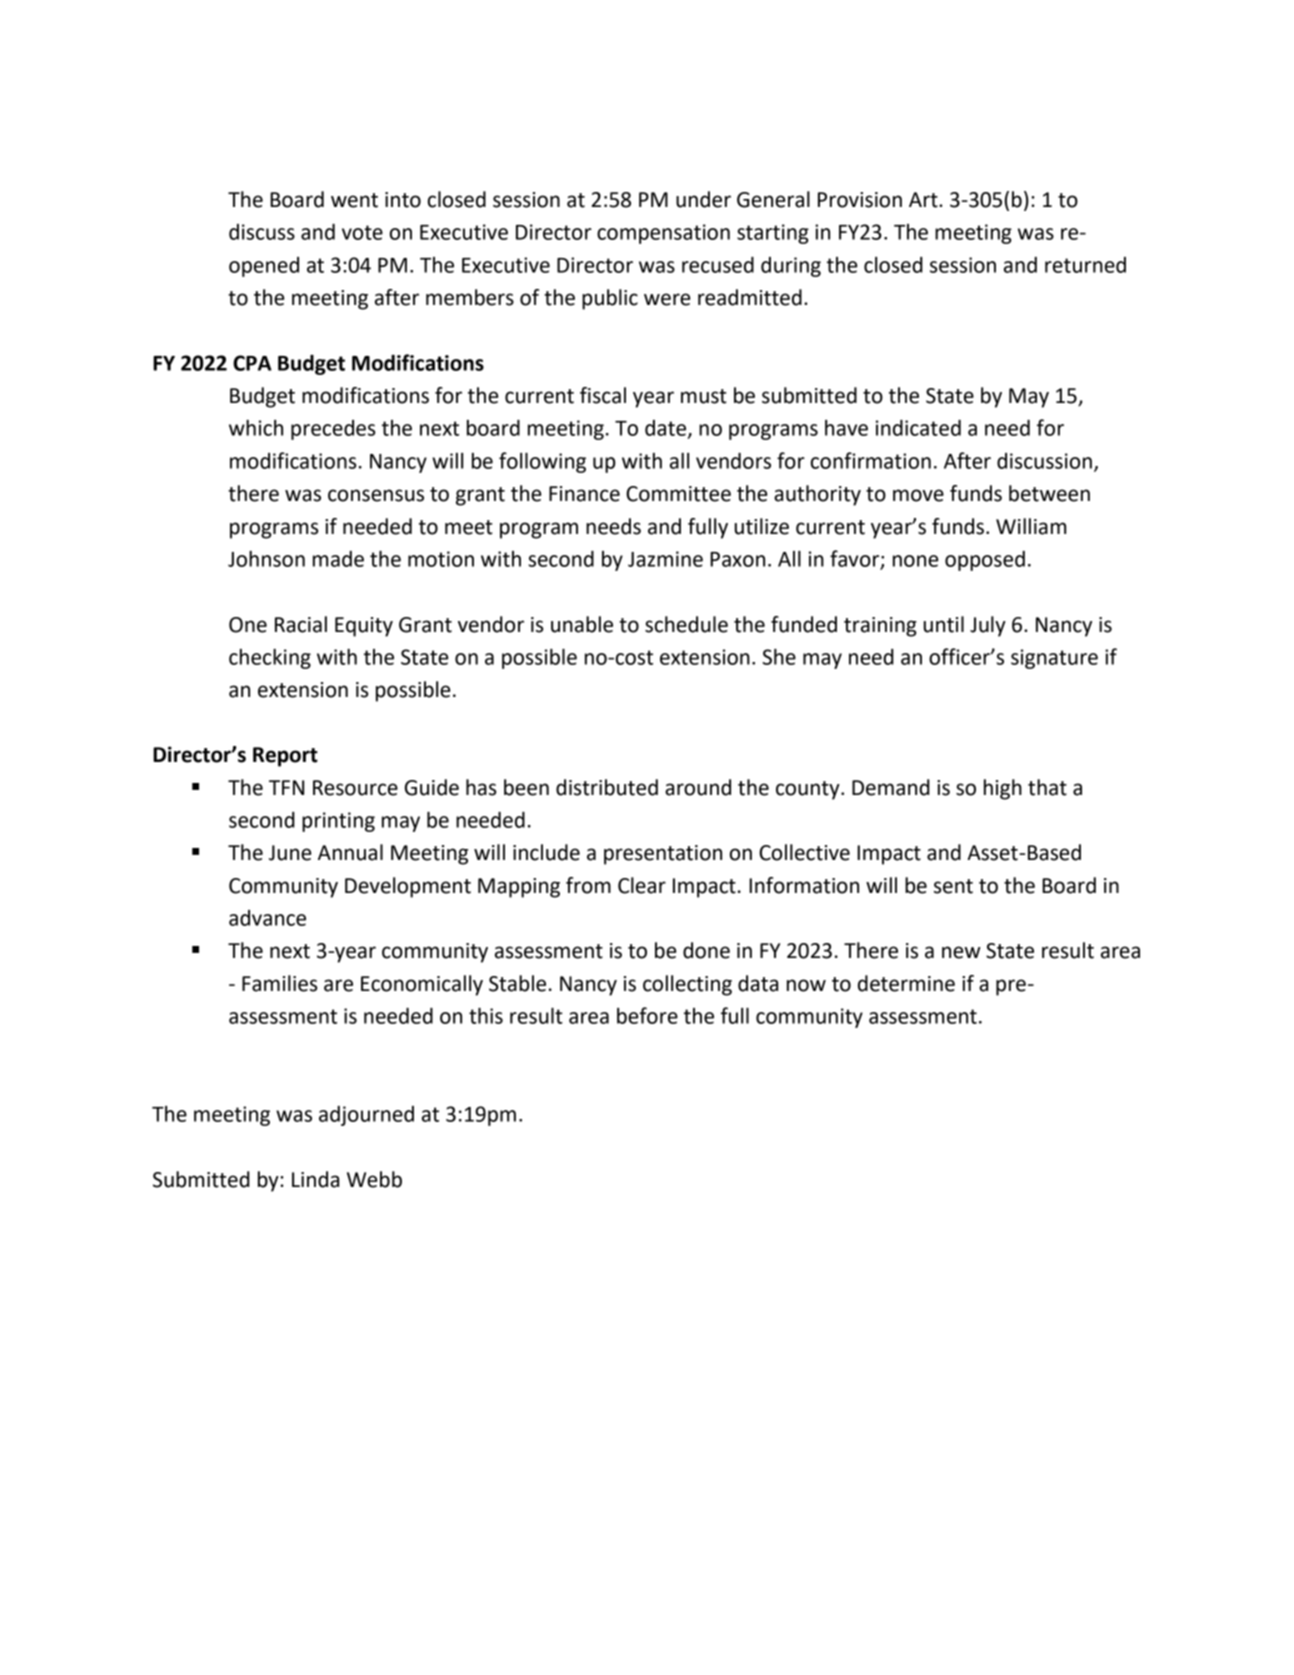  Describe the element at coordinates (906, 983) in the screenshot. I see `determine` at that location.
